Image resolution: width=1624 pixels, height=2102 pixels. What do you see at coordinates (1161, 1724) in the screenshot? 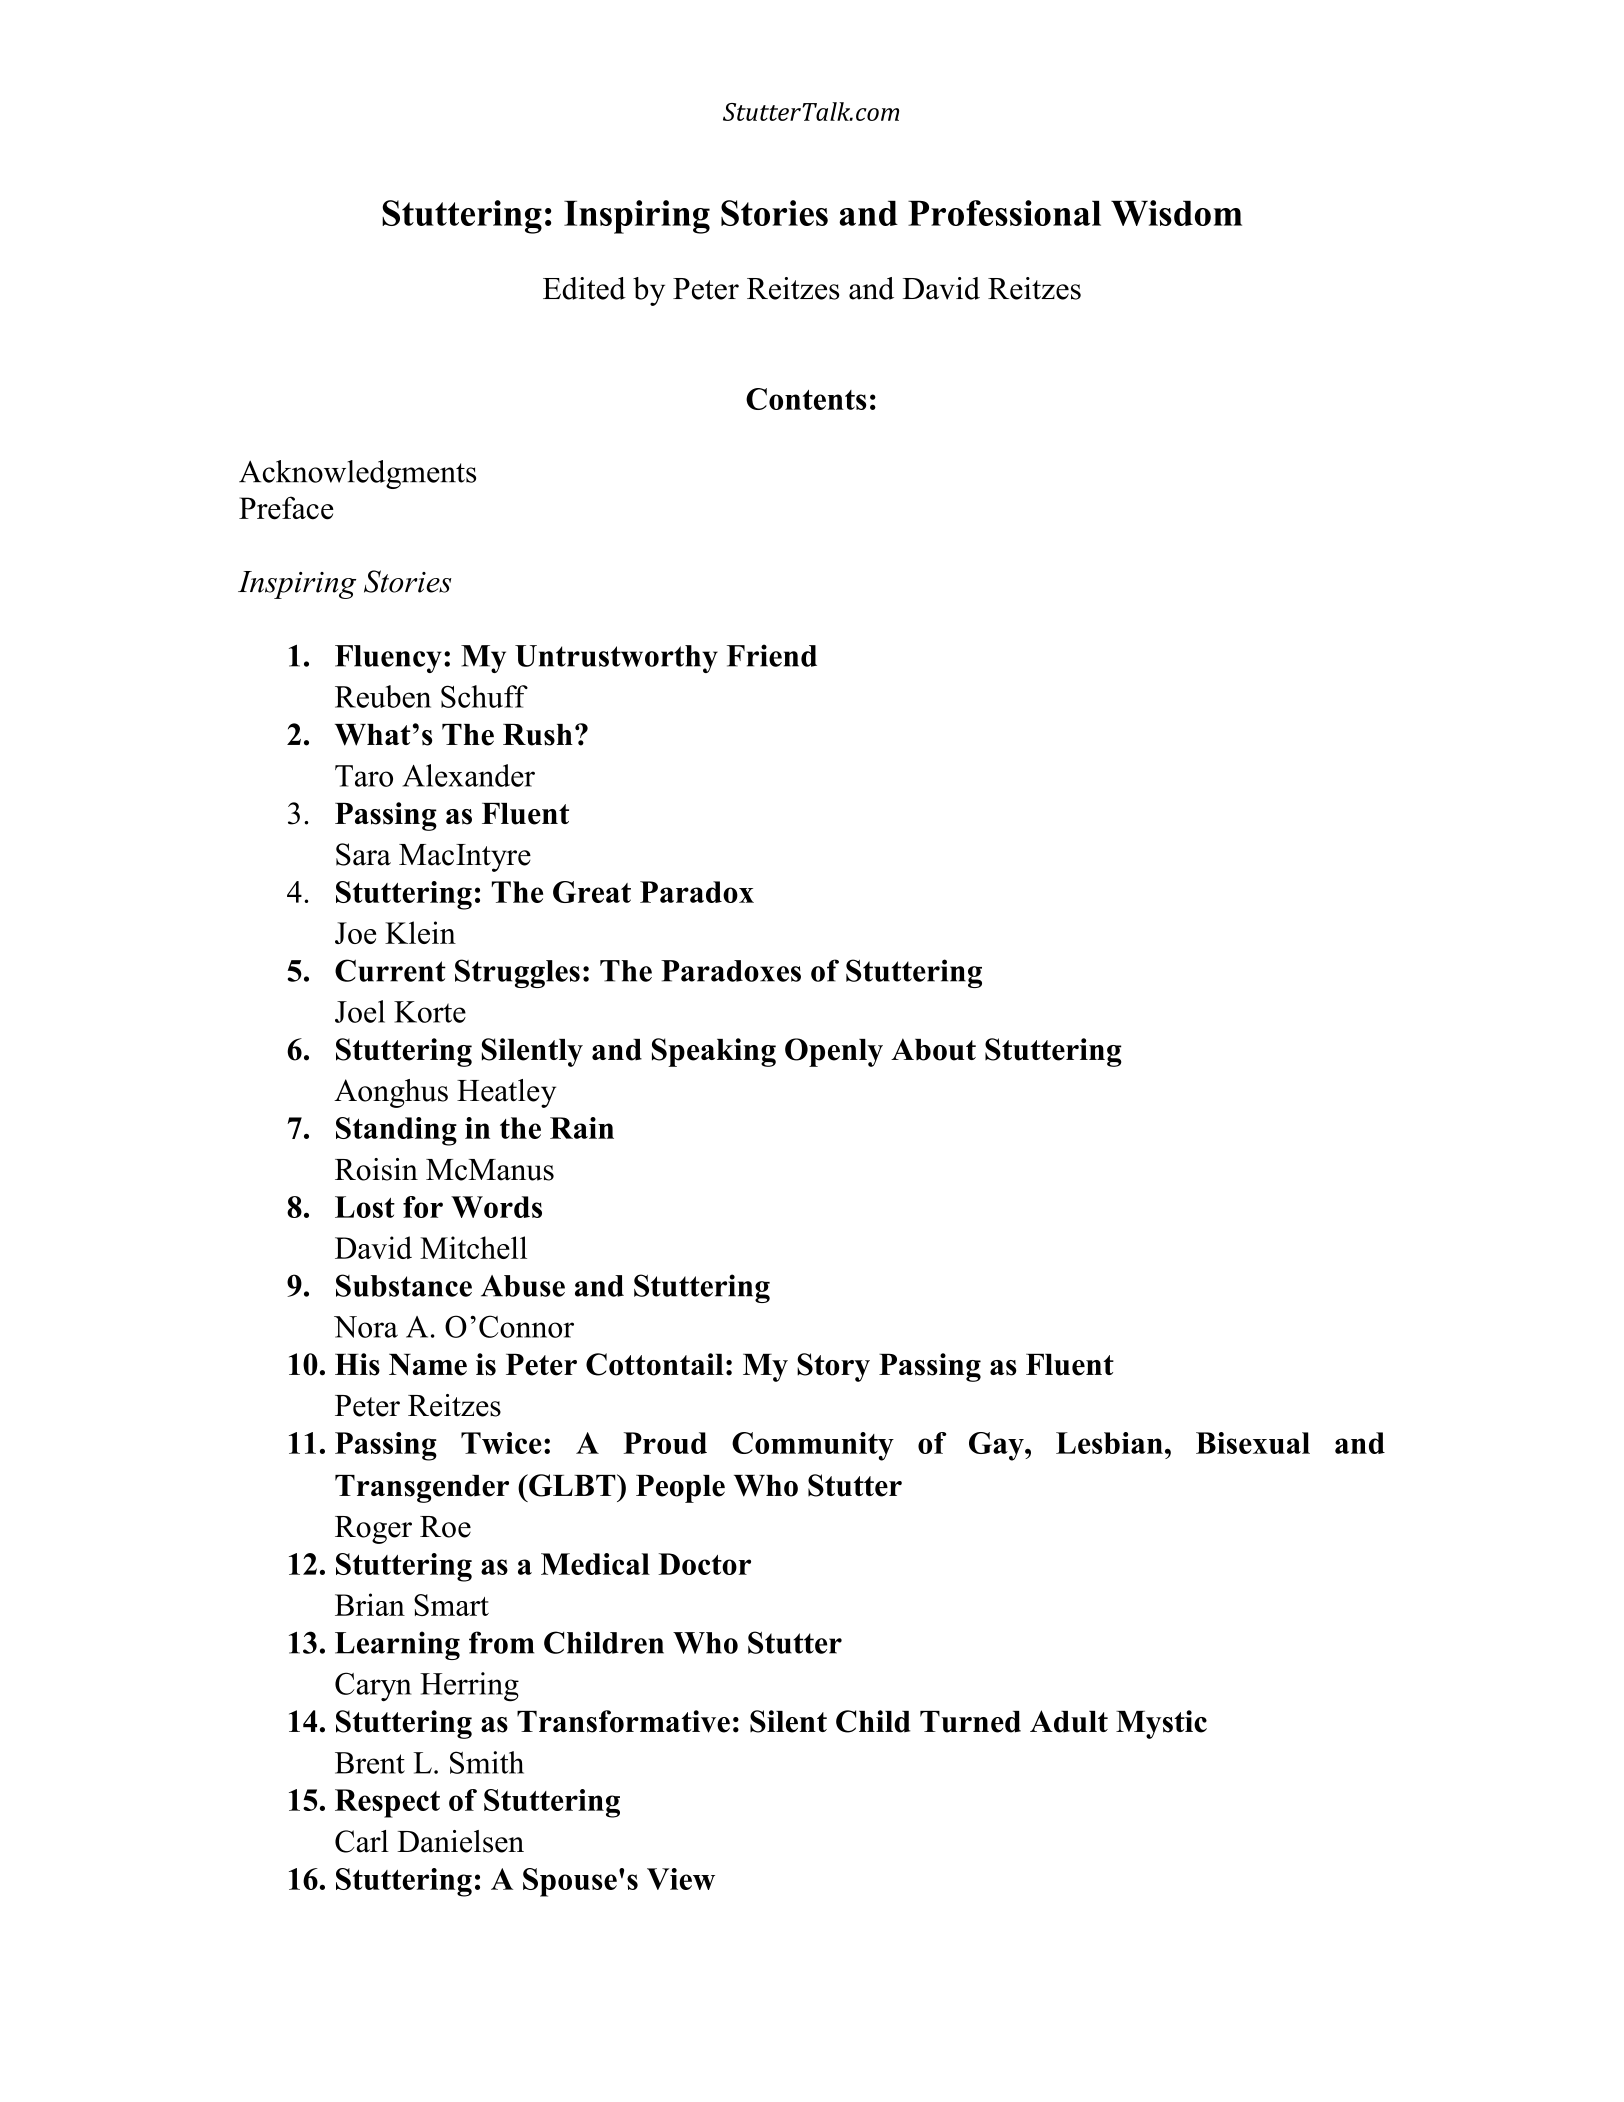
I see `Mystic` at bounding box center [1161, 1724].
